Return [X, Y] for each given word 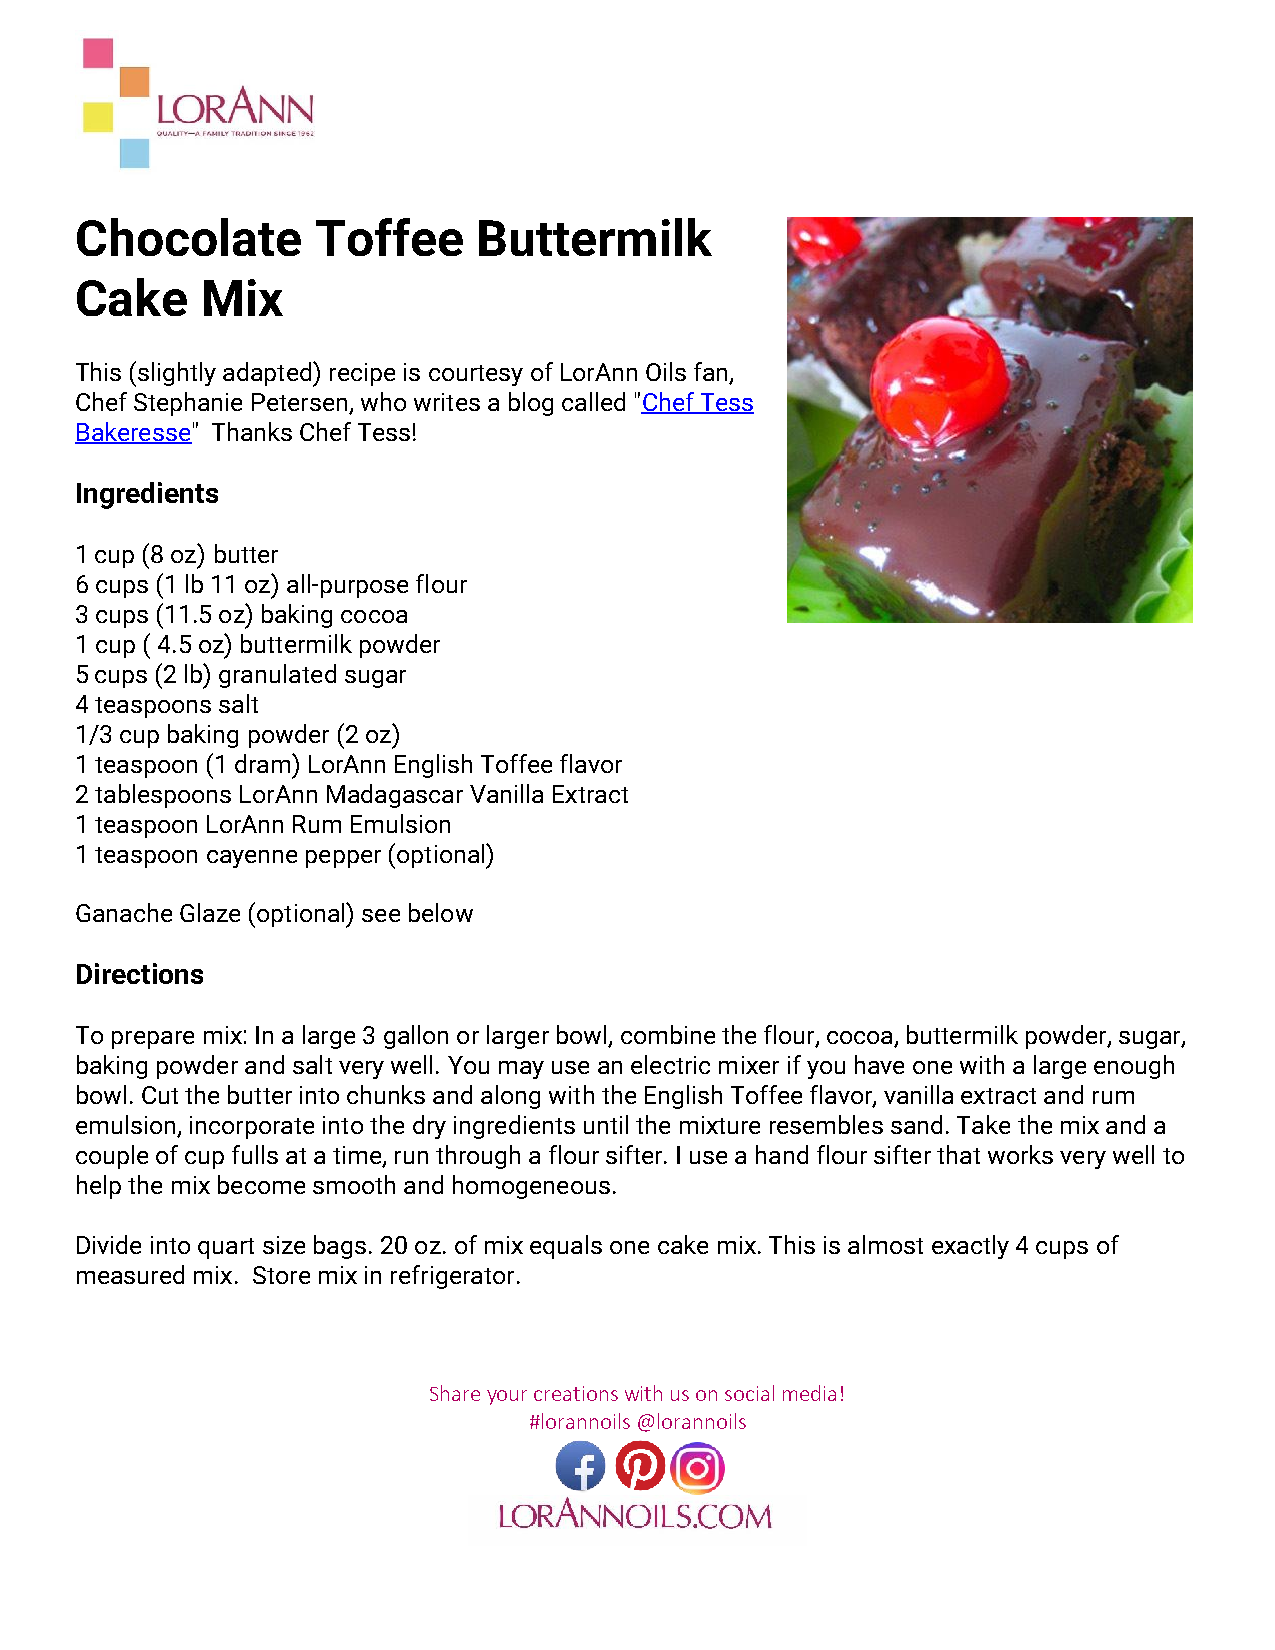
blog [531, 404]
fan [712, 373]
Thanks [252, 431]
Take [983, 1124]
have [879, 1064]
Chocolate [189, 237]
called [593, 401]
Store [281, 1275]
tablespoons [163, 796]
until [606, 1124]
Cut [160, 1095]
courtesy [476, 375]
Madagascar [395, 796]
